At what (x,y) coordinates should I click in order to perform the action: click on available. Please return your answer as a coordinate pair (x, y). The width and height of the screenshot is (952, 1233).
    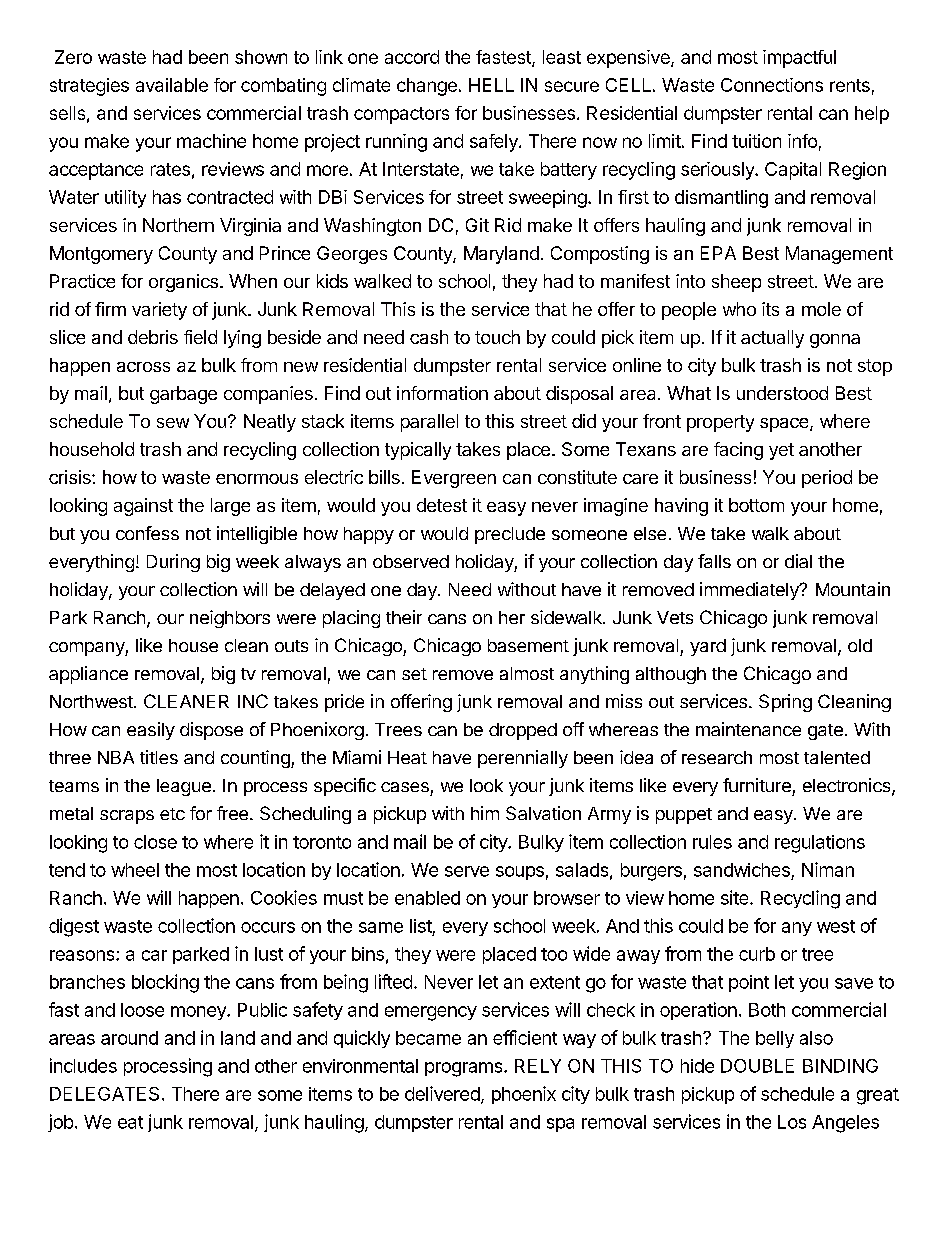
    Looking at the image, I should click on (172, 85).
